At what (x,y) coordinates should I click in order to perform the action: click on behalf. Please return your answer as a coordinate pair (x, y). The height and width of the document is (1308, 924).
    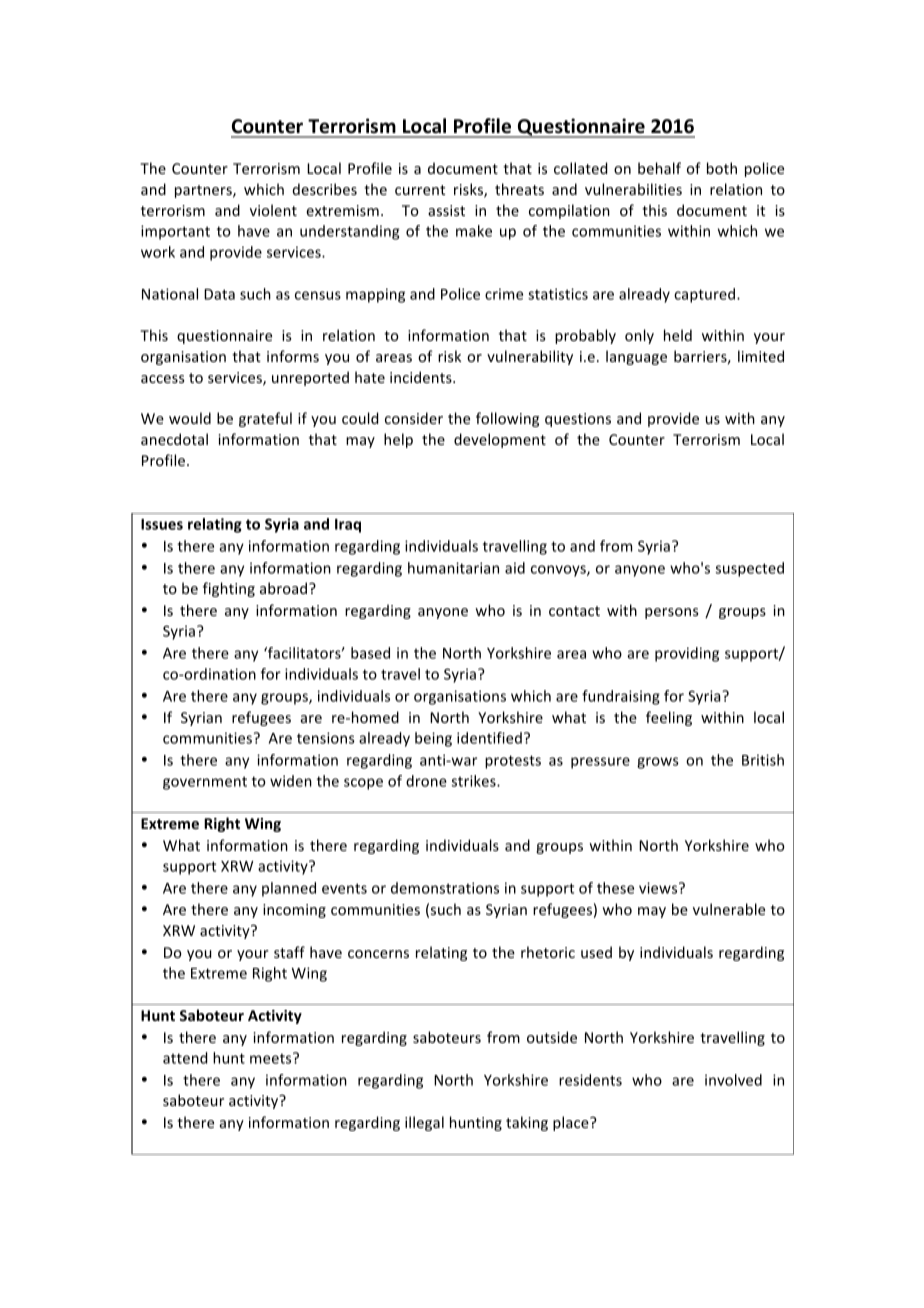
    Looking at the image, I should click on (659, 168).
